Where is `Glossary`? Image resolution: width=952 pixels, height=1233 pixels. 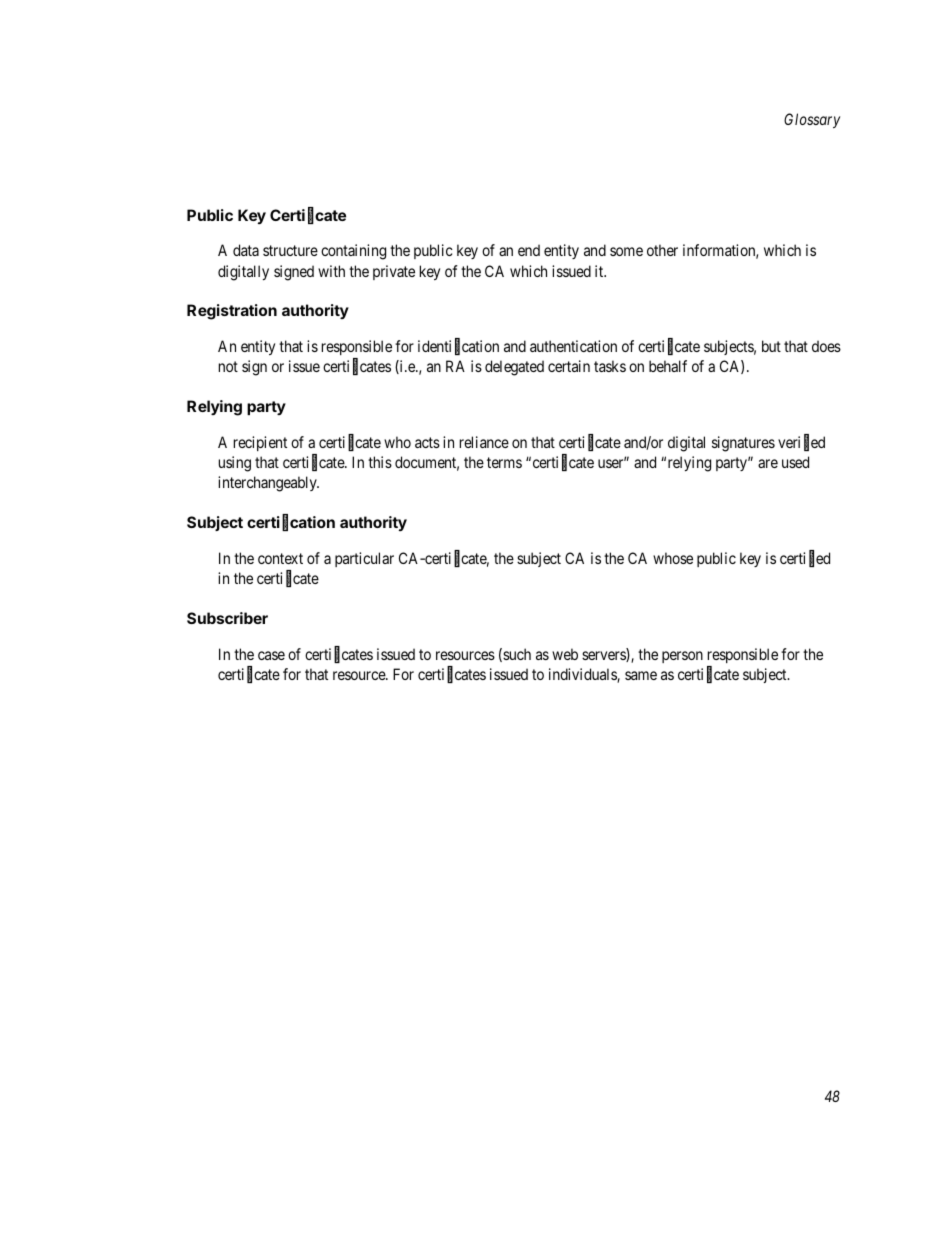 Glossary is located at coordinates (812, 120).
